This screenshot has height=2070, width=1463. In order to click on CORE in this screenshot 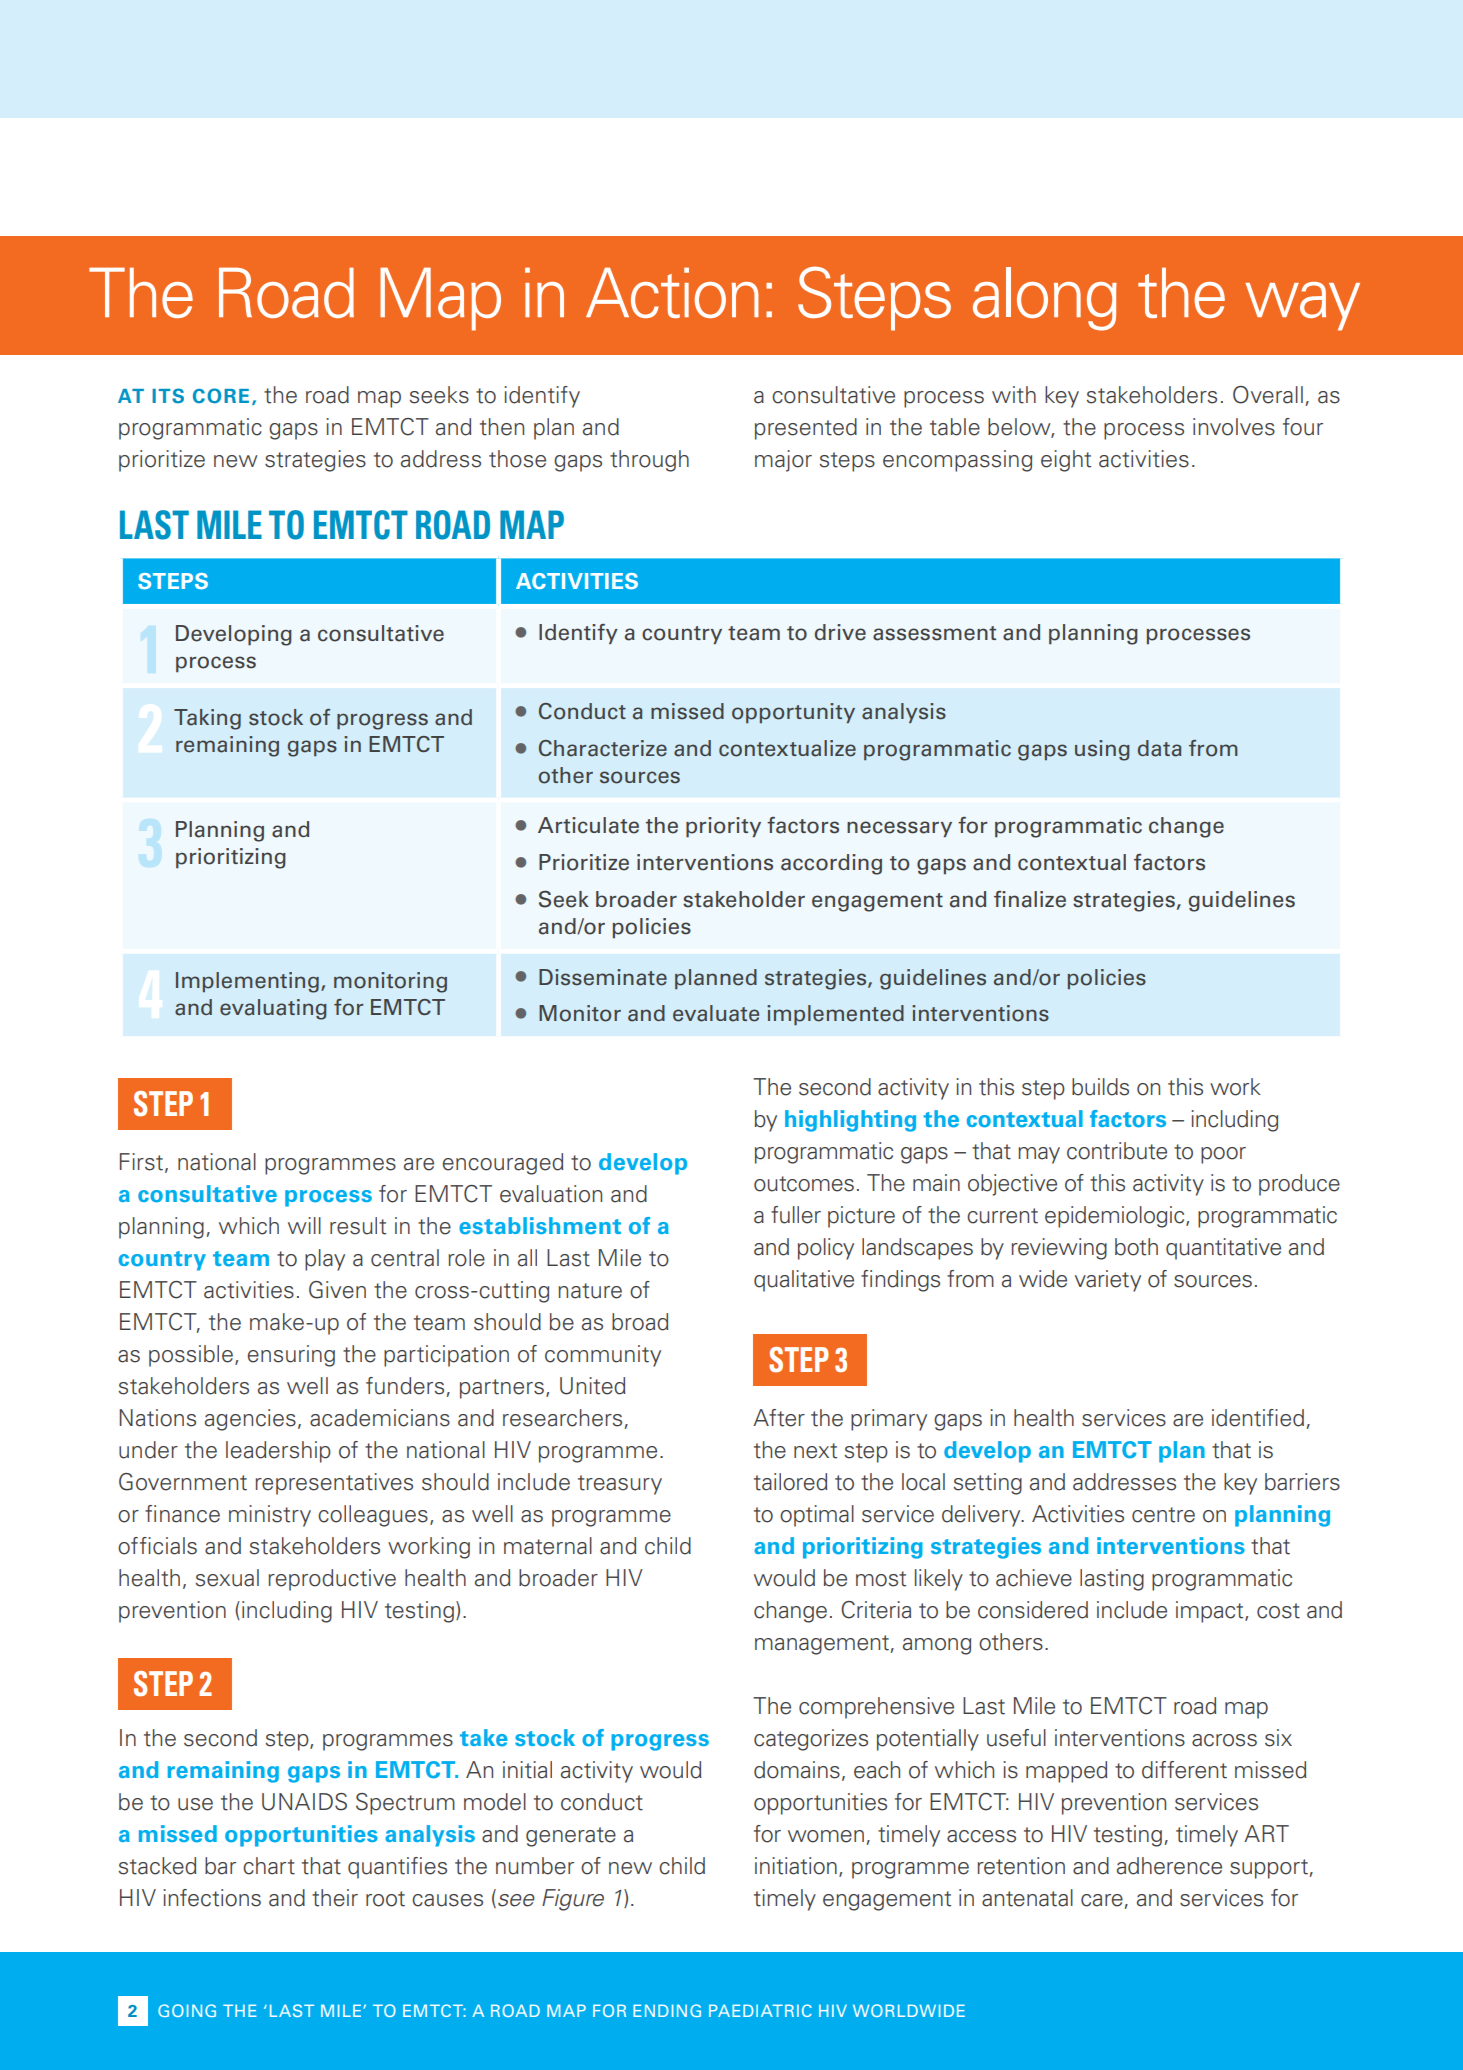, I will do `click(221, 396)`.
